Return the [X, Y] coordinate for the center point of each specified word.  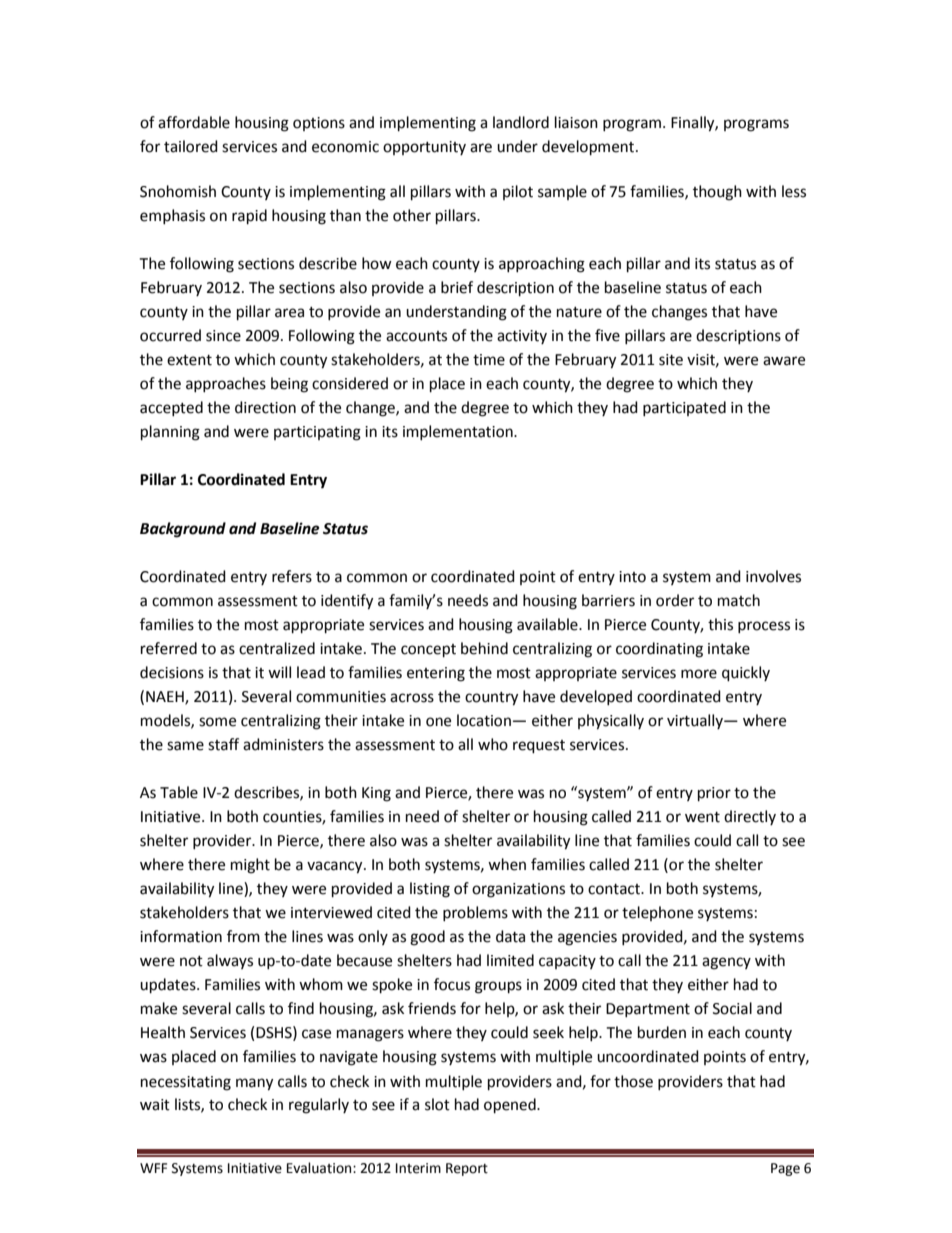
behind [484, 648]
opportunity [424, 148]
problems [475, 913]
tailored [191, 146]
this [720, 624]
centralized [277, 648]
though [717, 193]
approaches [226, 384]
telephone [657, 913]
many [254, 1084]
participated [684, 408]
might [250, 866]
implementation [459, 432]
